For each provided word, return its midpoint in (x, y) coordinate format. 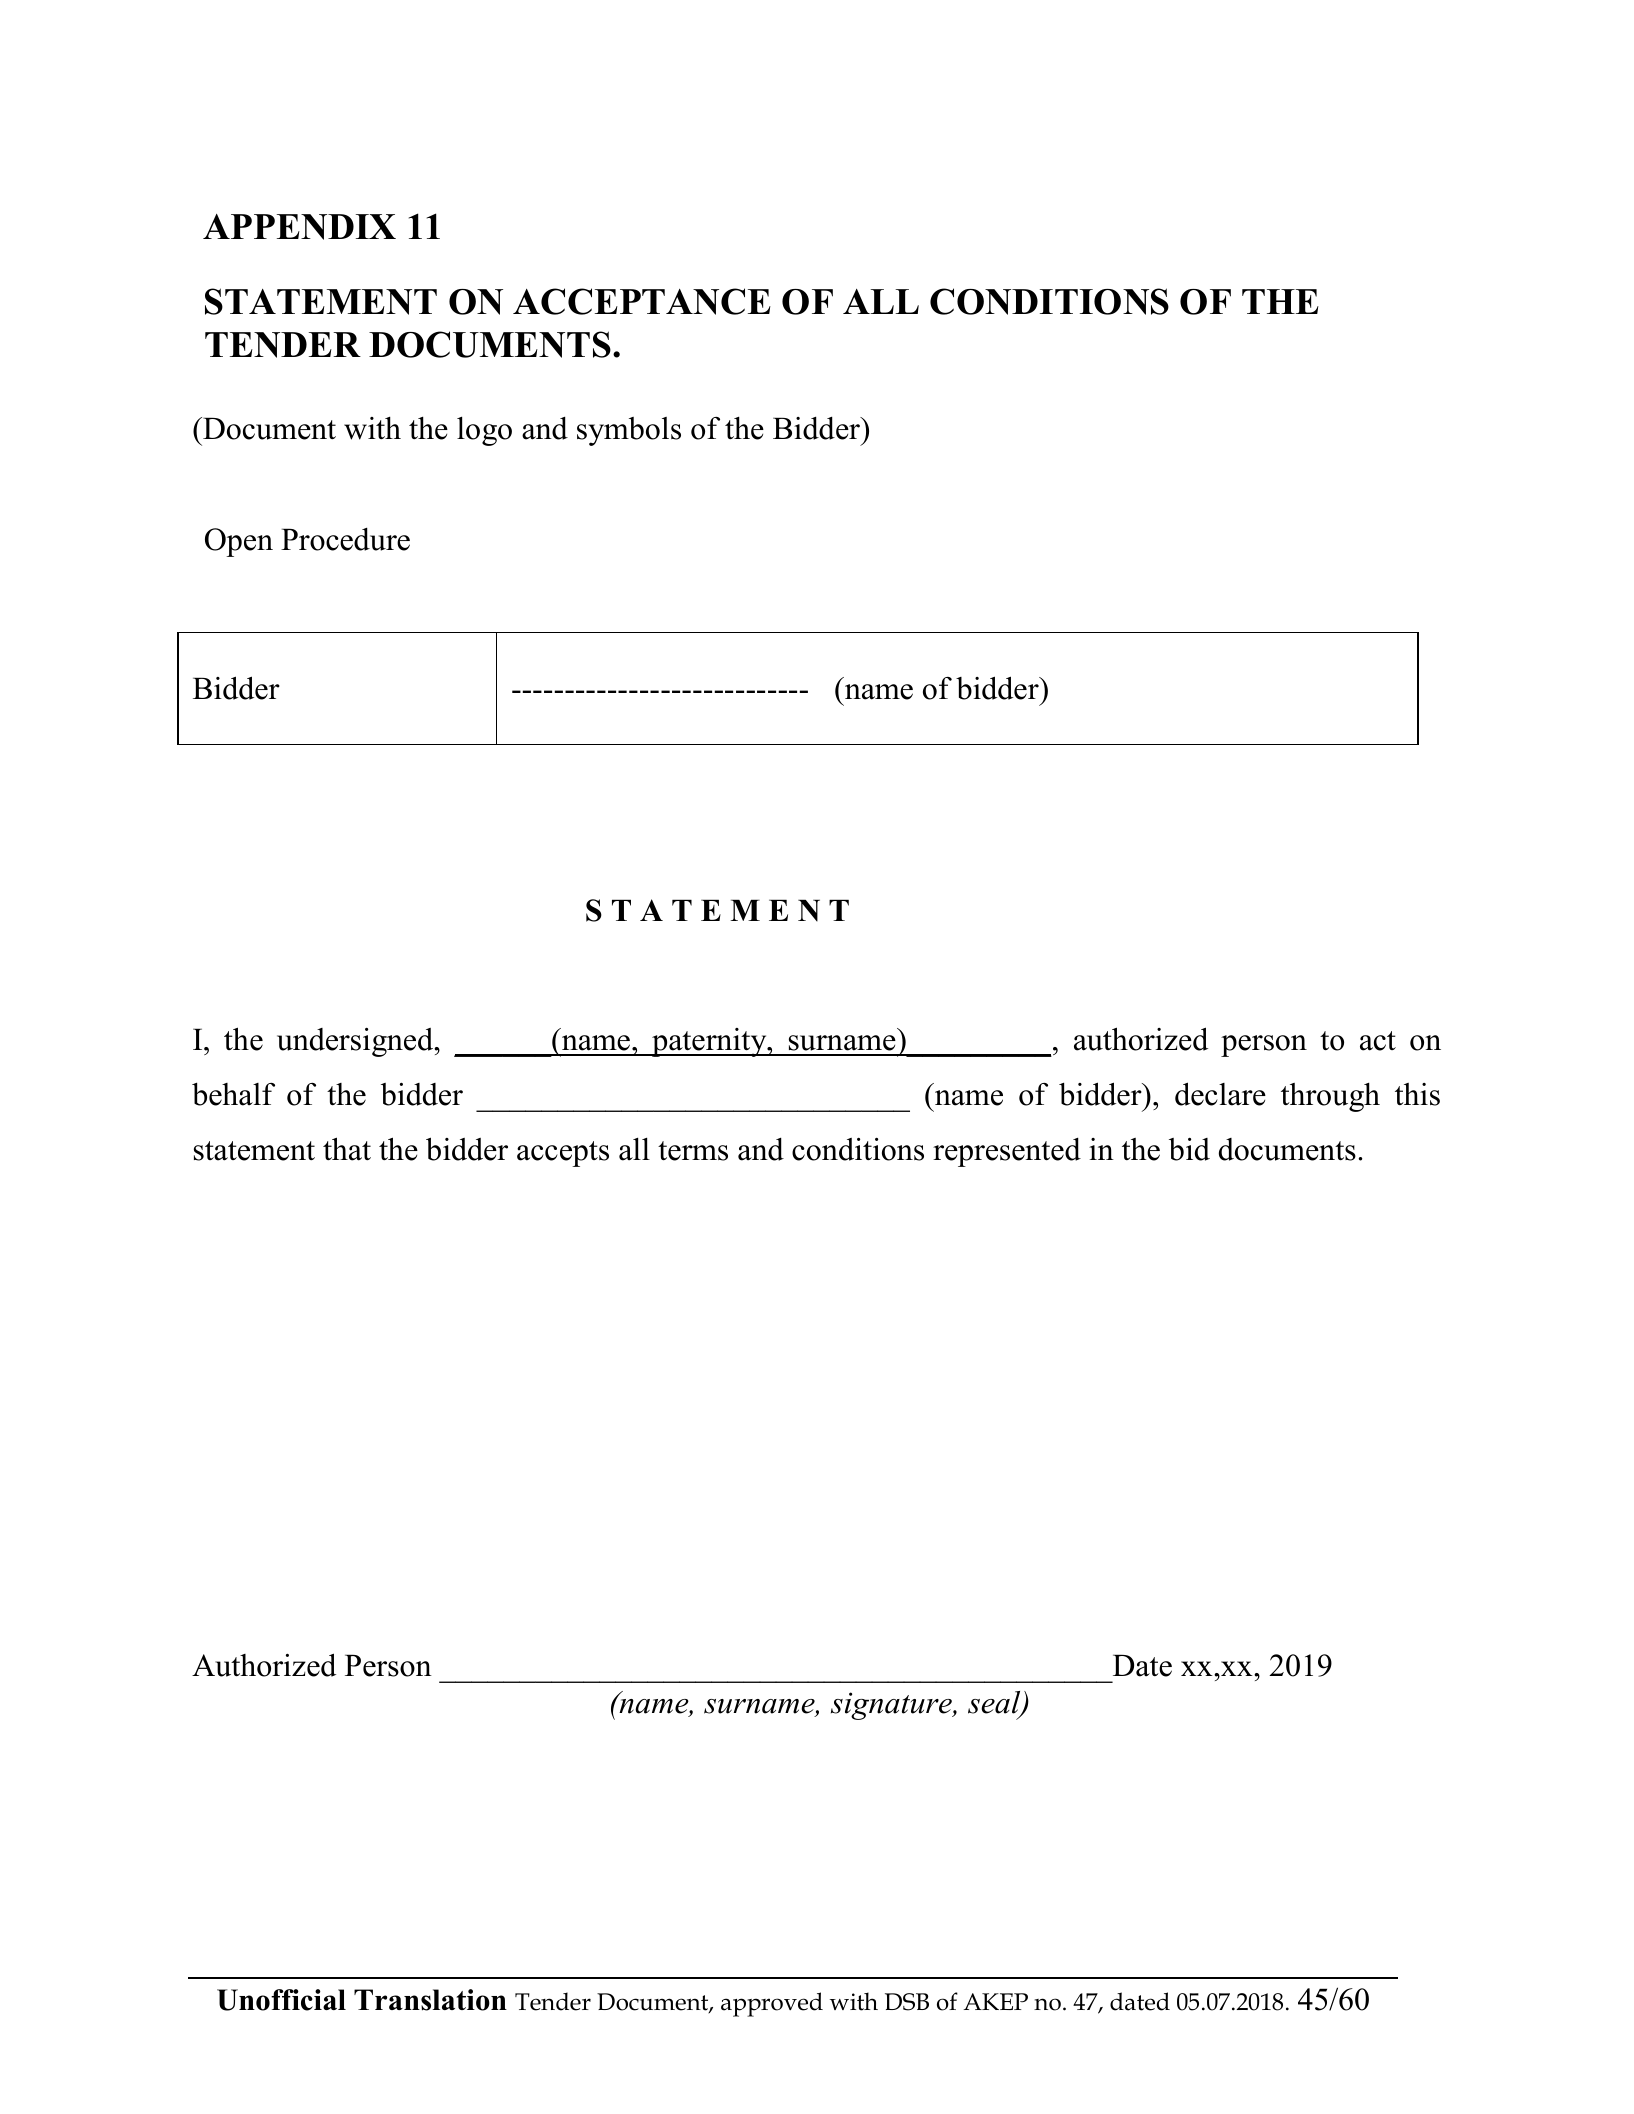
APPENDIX (299, 227)
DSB (907, 2002)
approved (772, 2004)
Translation (430, 2000)
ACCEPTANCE (642, 301)
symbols (629, 431)
